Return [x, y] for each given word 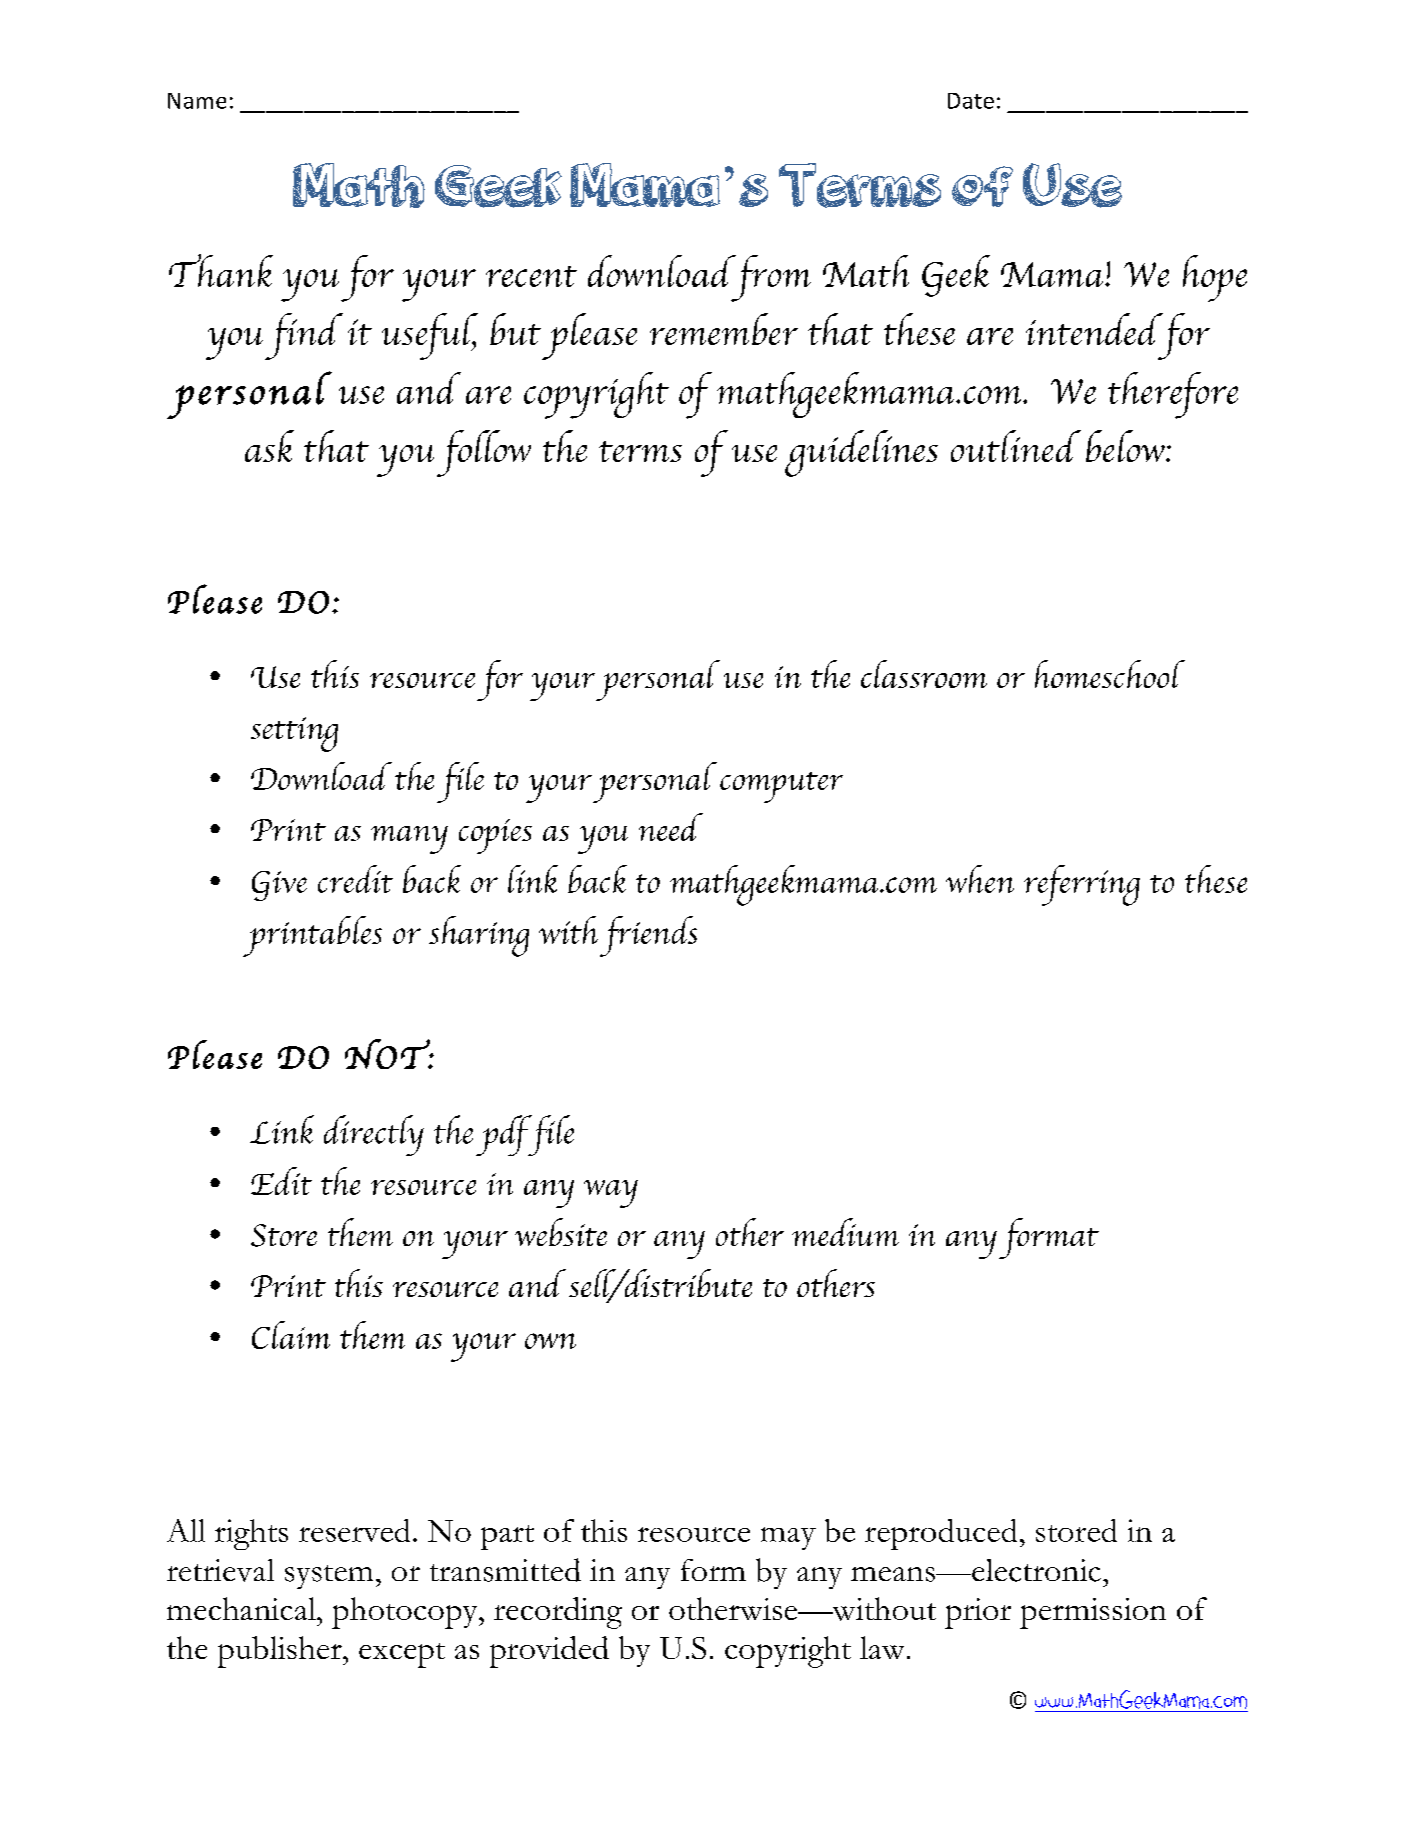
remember [724, 329]
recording [558, 1613]
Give [279, 886]
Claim [291, 1335]
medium [845, 1232]
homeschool [1110, 674]
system [329, 1577]
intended [1094, 329]
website [561, 1232]
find [304, 336]
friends [648, 936]
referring [1082, 885]
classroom [924, 674]
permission [1093, 1613]
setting [294, 734]
